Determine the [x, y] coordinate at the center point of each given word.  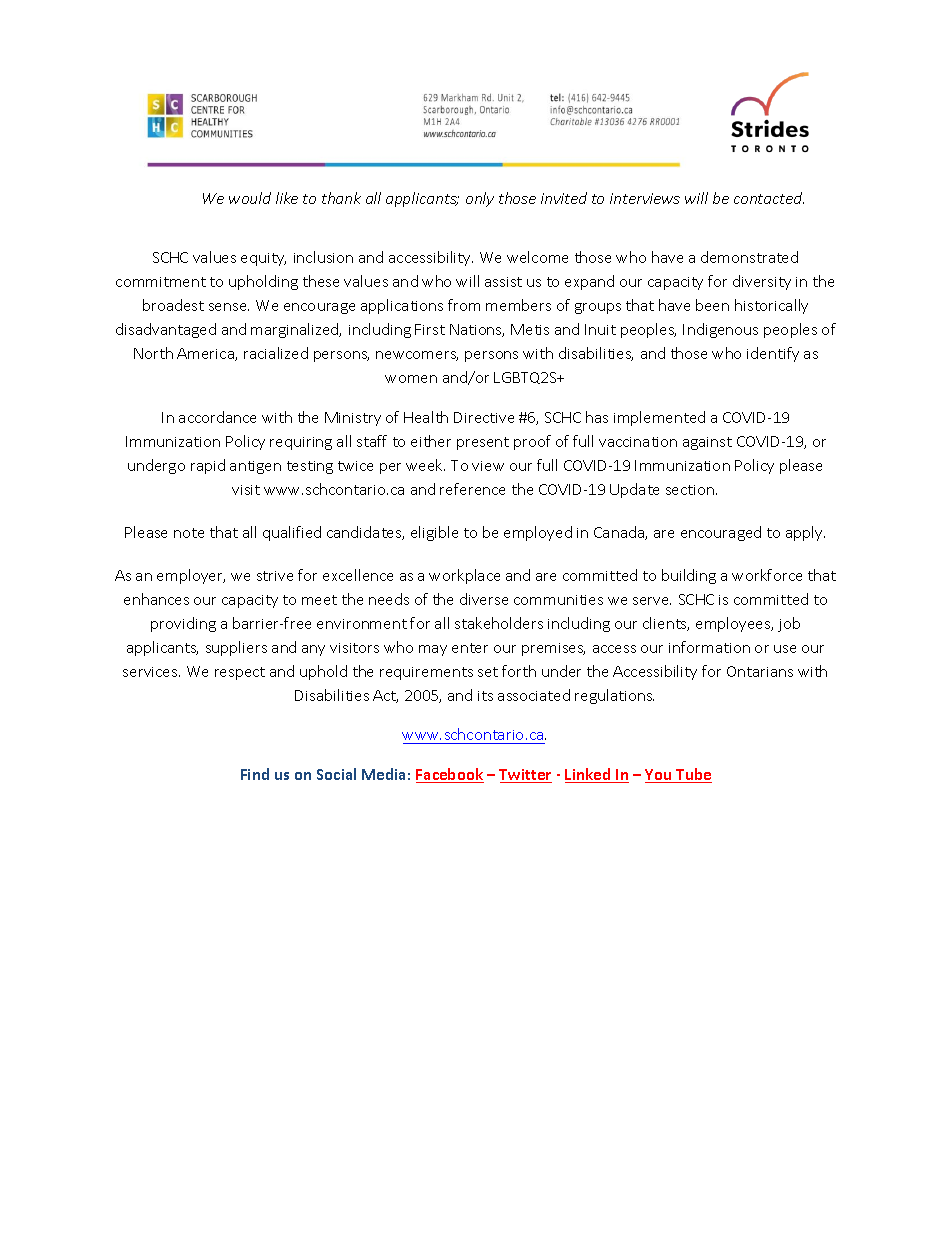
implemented [659, 418]
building [689, 576]
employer [191, 576]
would [250, 198]
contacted [769, 198]
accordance [217, 417]
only [480, 199]
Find [255, 774]
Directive [484, 417]
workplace [464, 576]
